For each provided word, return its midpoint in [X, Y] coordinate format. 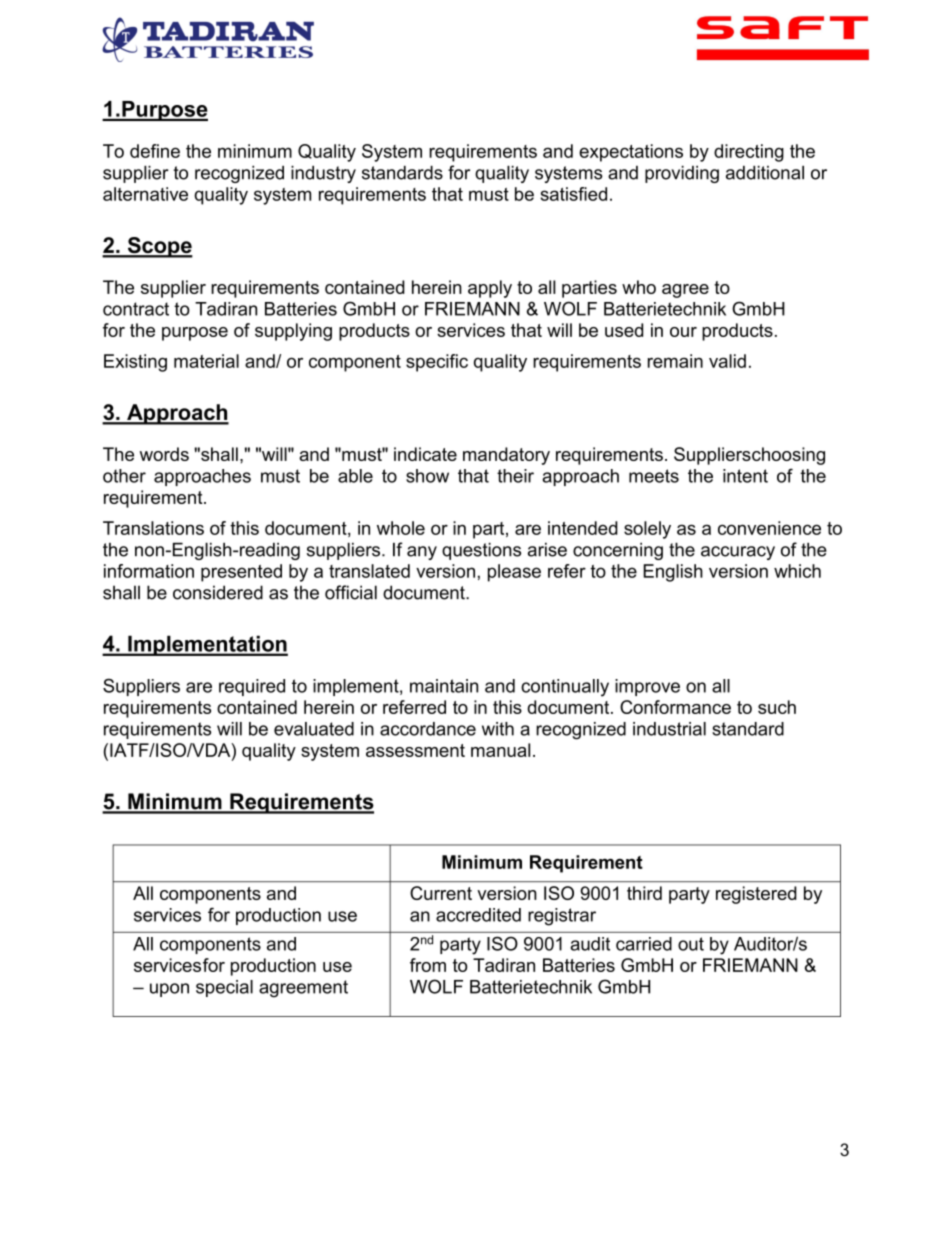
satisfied [573, 194]
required [252, 687]
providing [682, 174]
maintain [444, 686]
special [224, 988]
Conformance [675, 707]
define [155, 151]
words [164, 454]
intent [745, 476]
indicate [425, 454]
